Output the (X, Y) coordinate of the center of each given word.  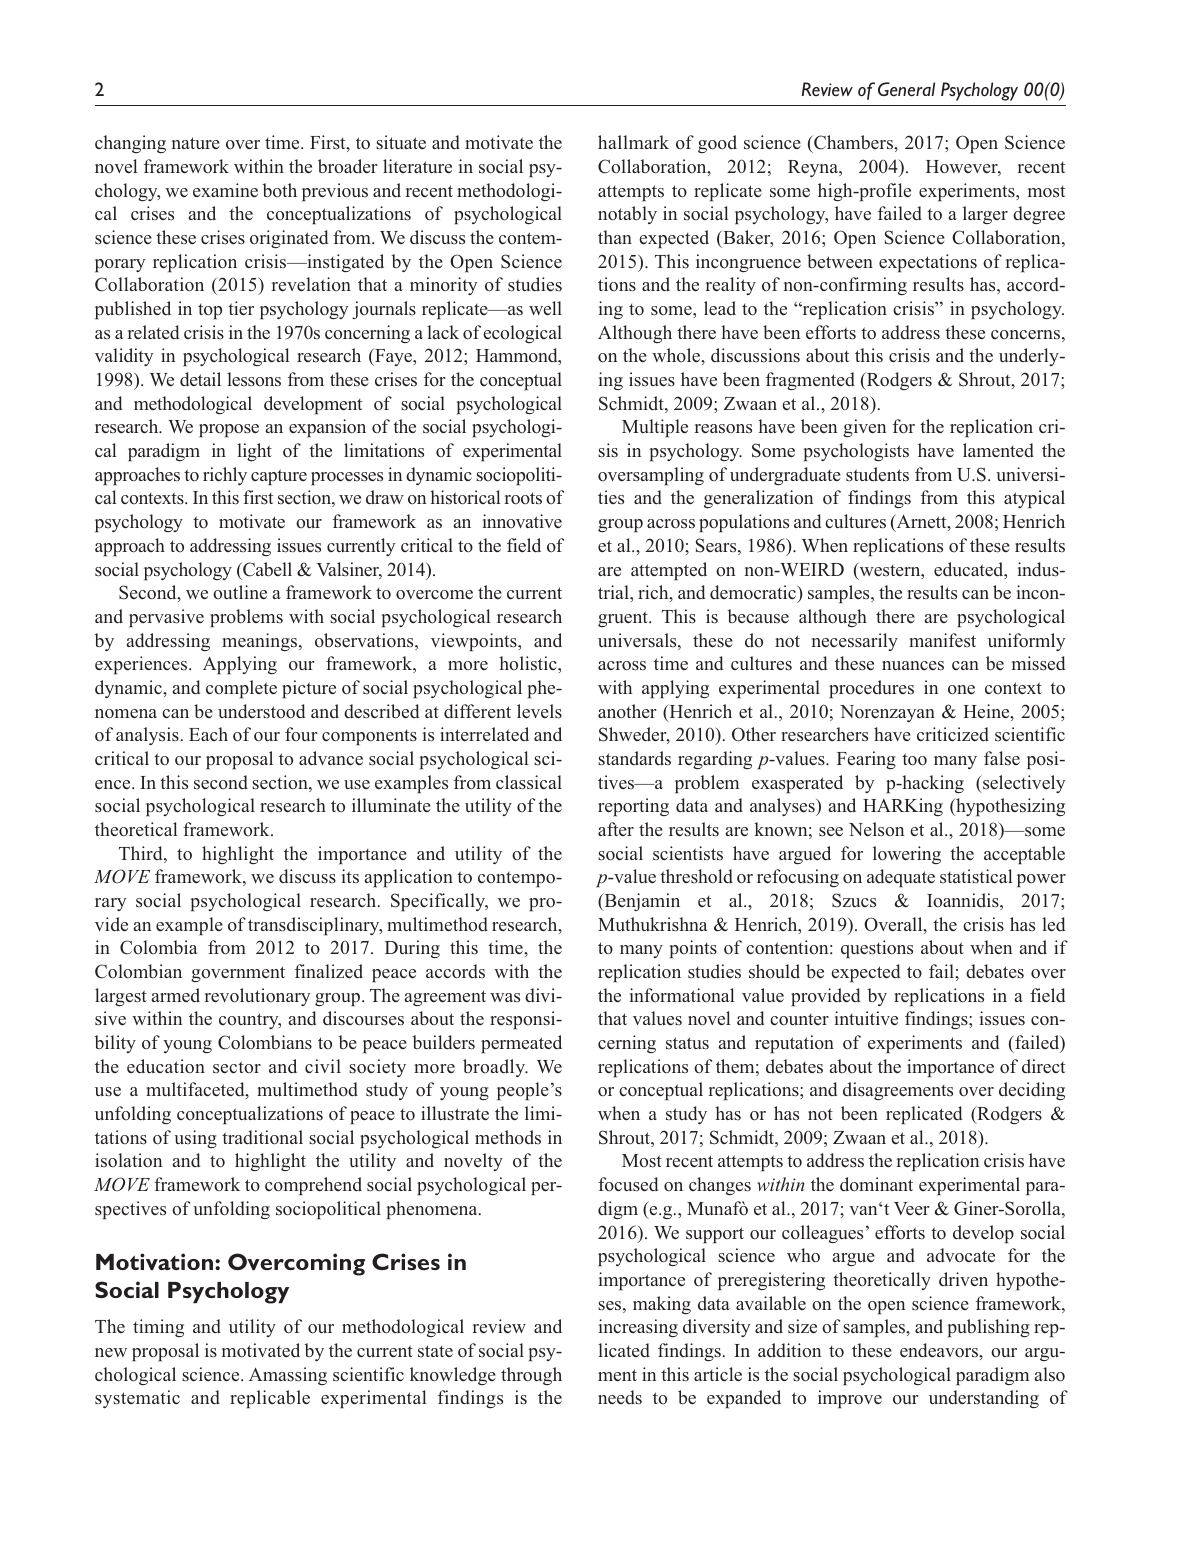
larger (985, 215)
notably (627, 215)
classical (529, 782)
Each (208, 734)
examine (225, 190)
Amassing (288, 1376)
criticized (953, 734)
